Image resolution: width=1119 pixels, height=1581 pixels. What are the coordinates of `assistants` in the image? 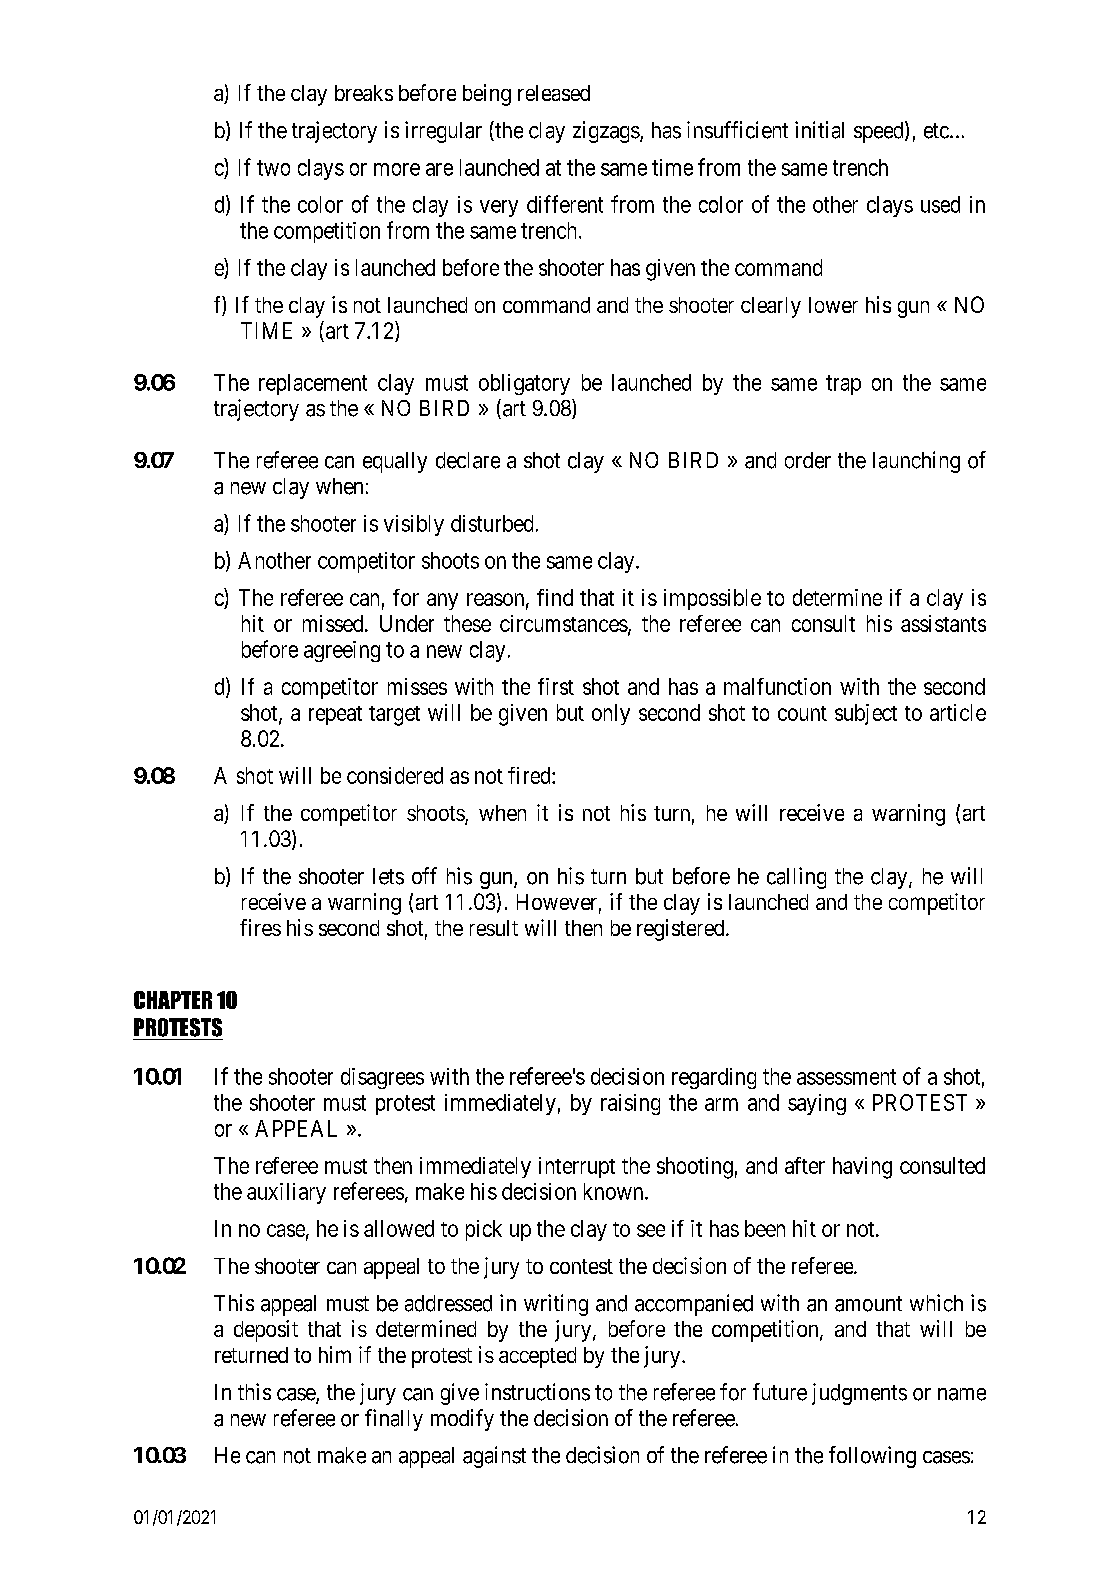 It's located at (943, 623).
